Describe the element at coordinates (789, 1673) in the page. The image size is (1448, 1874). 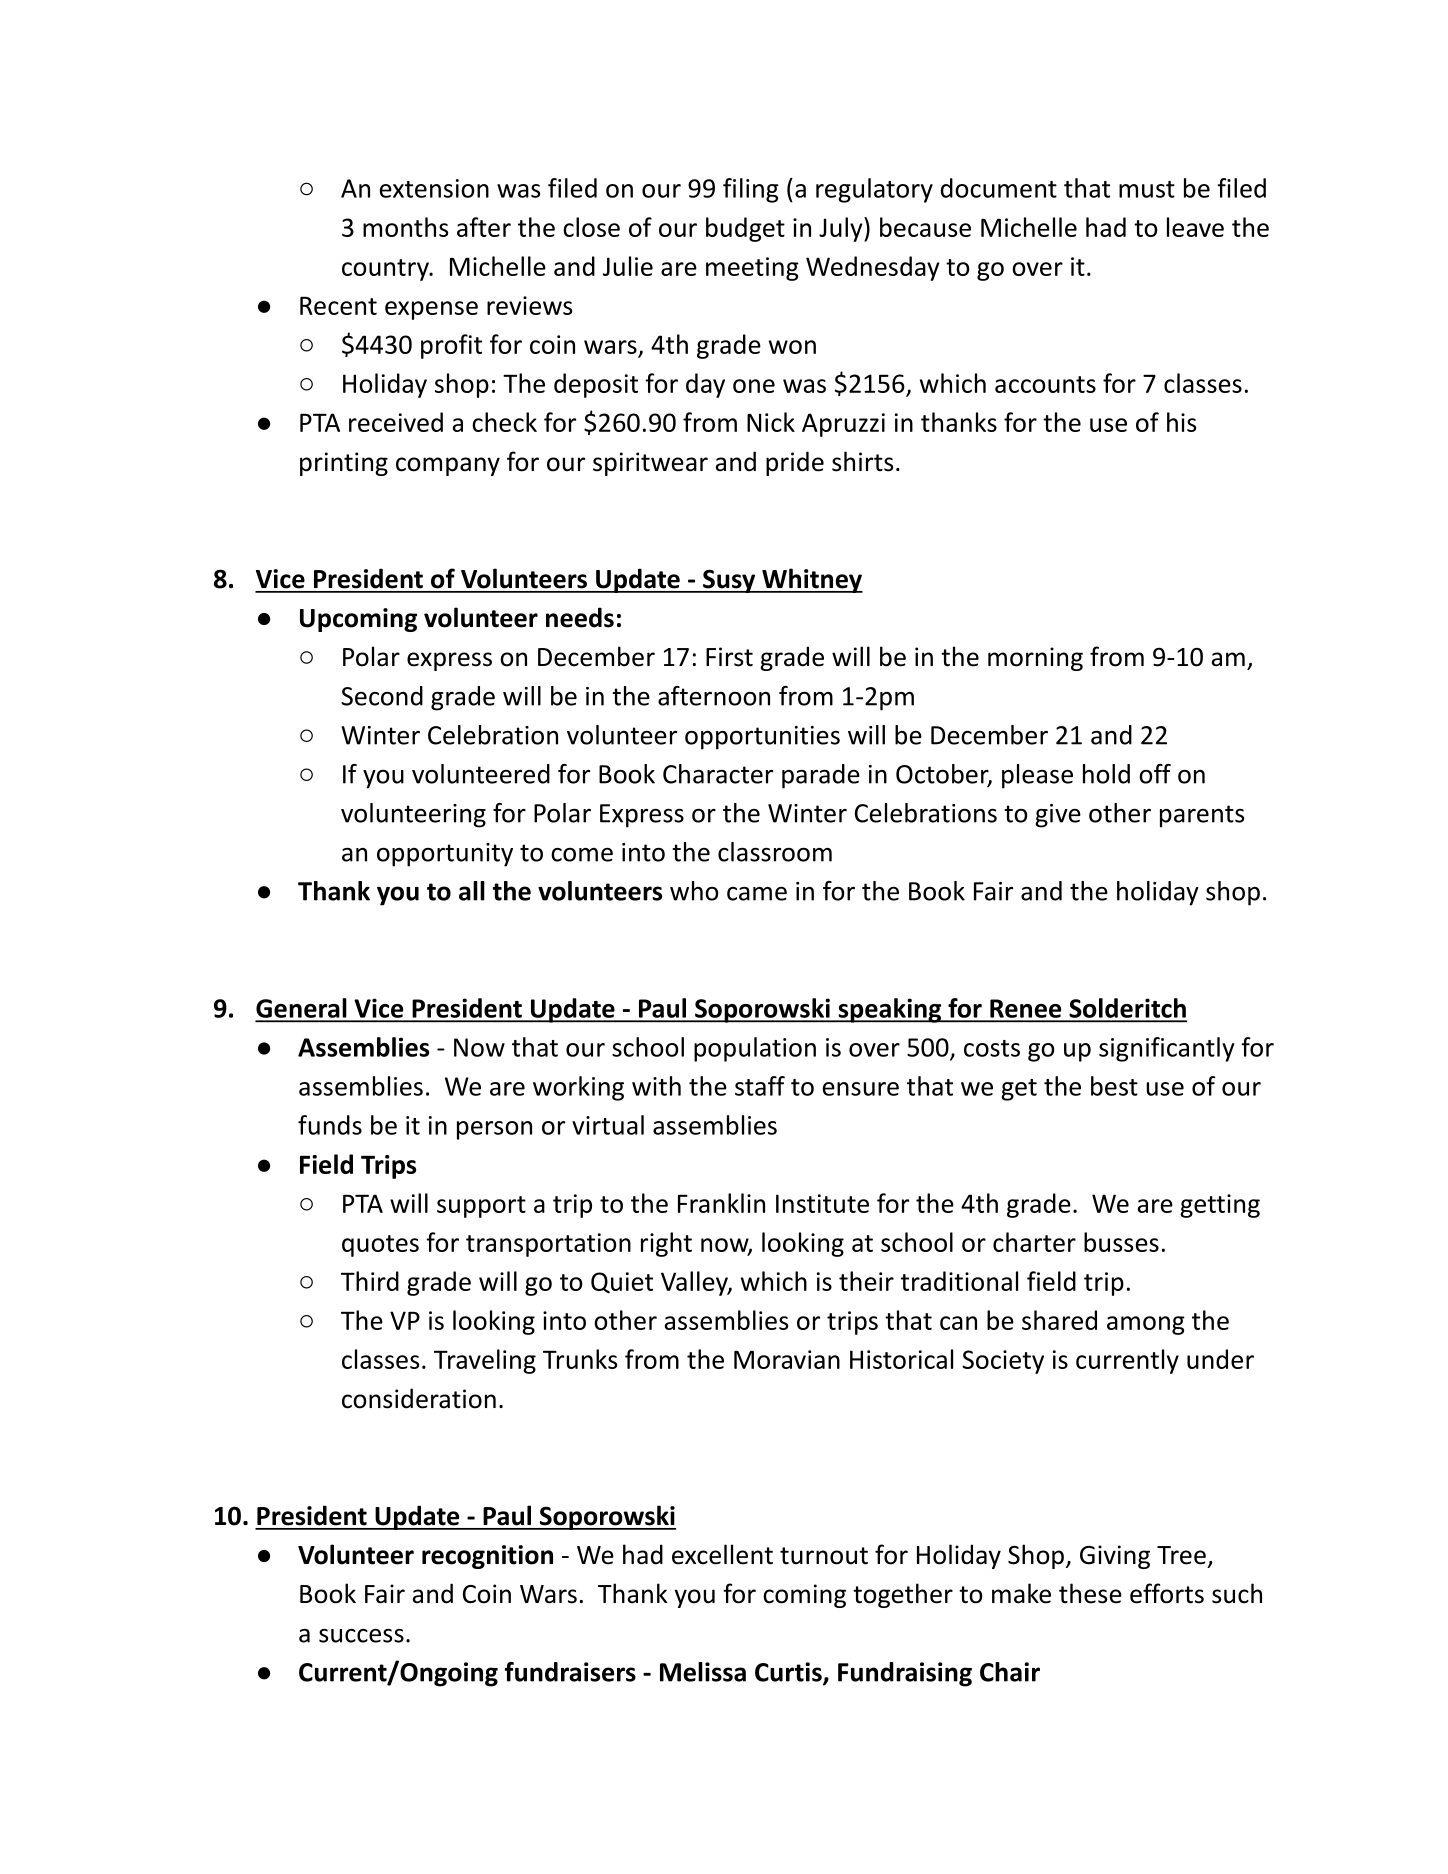
I see `Curtis` at that location.
